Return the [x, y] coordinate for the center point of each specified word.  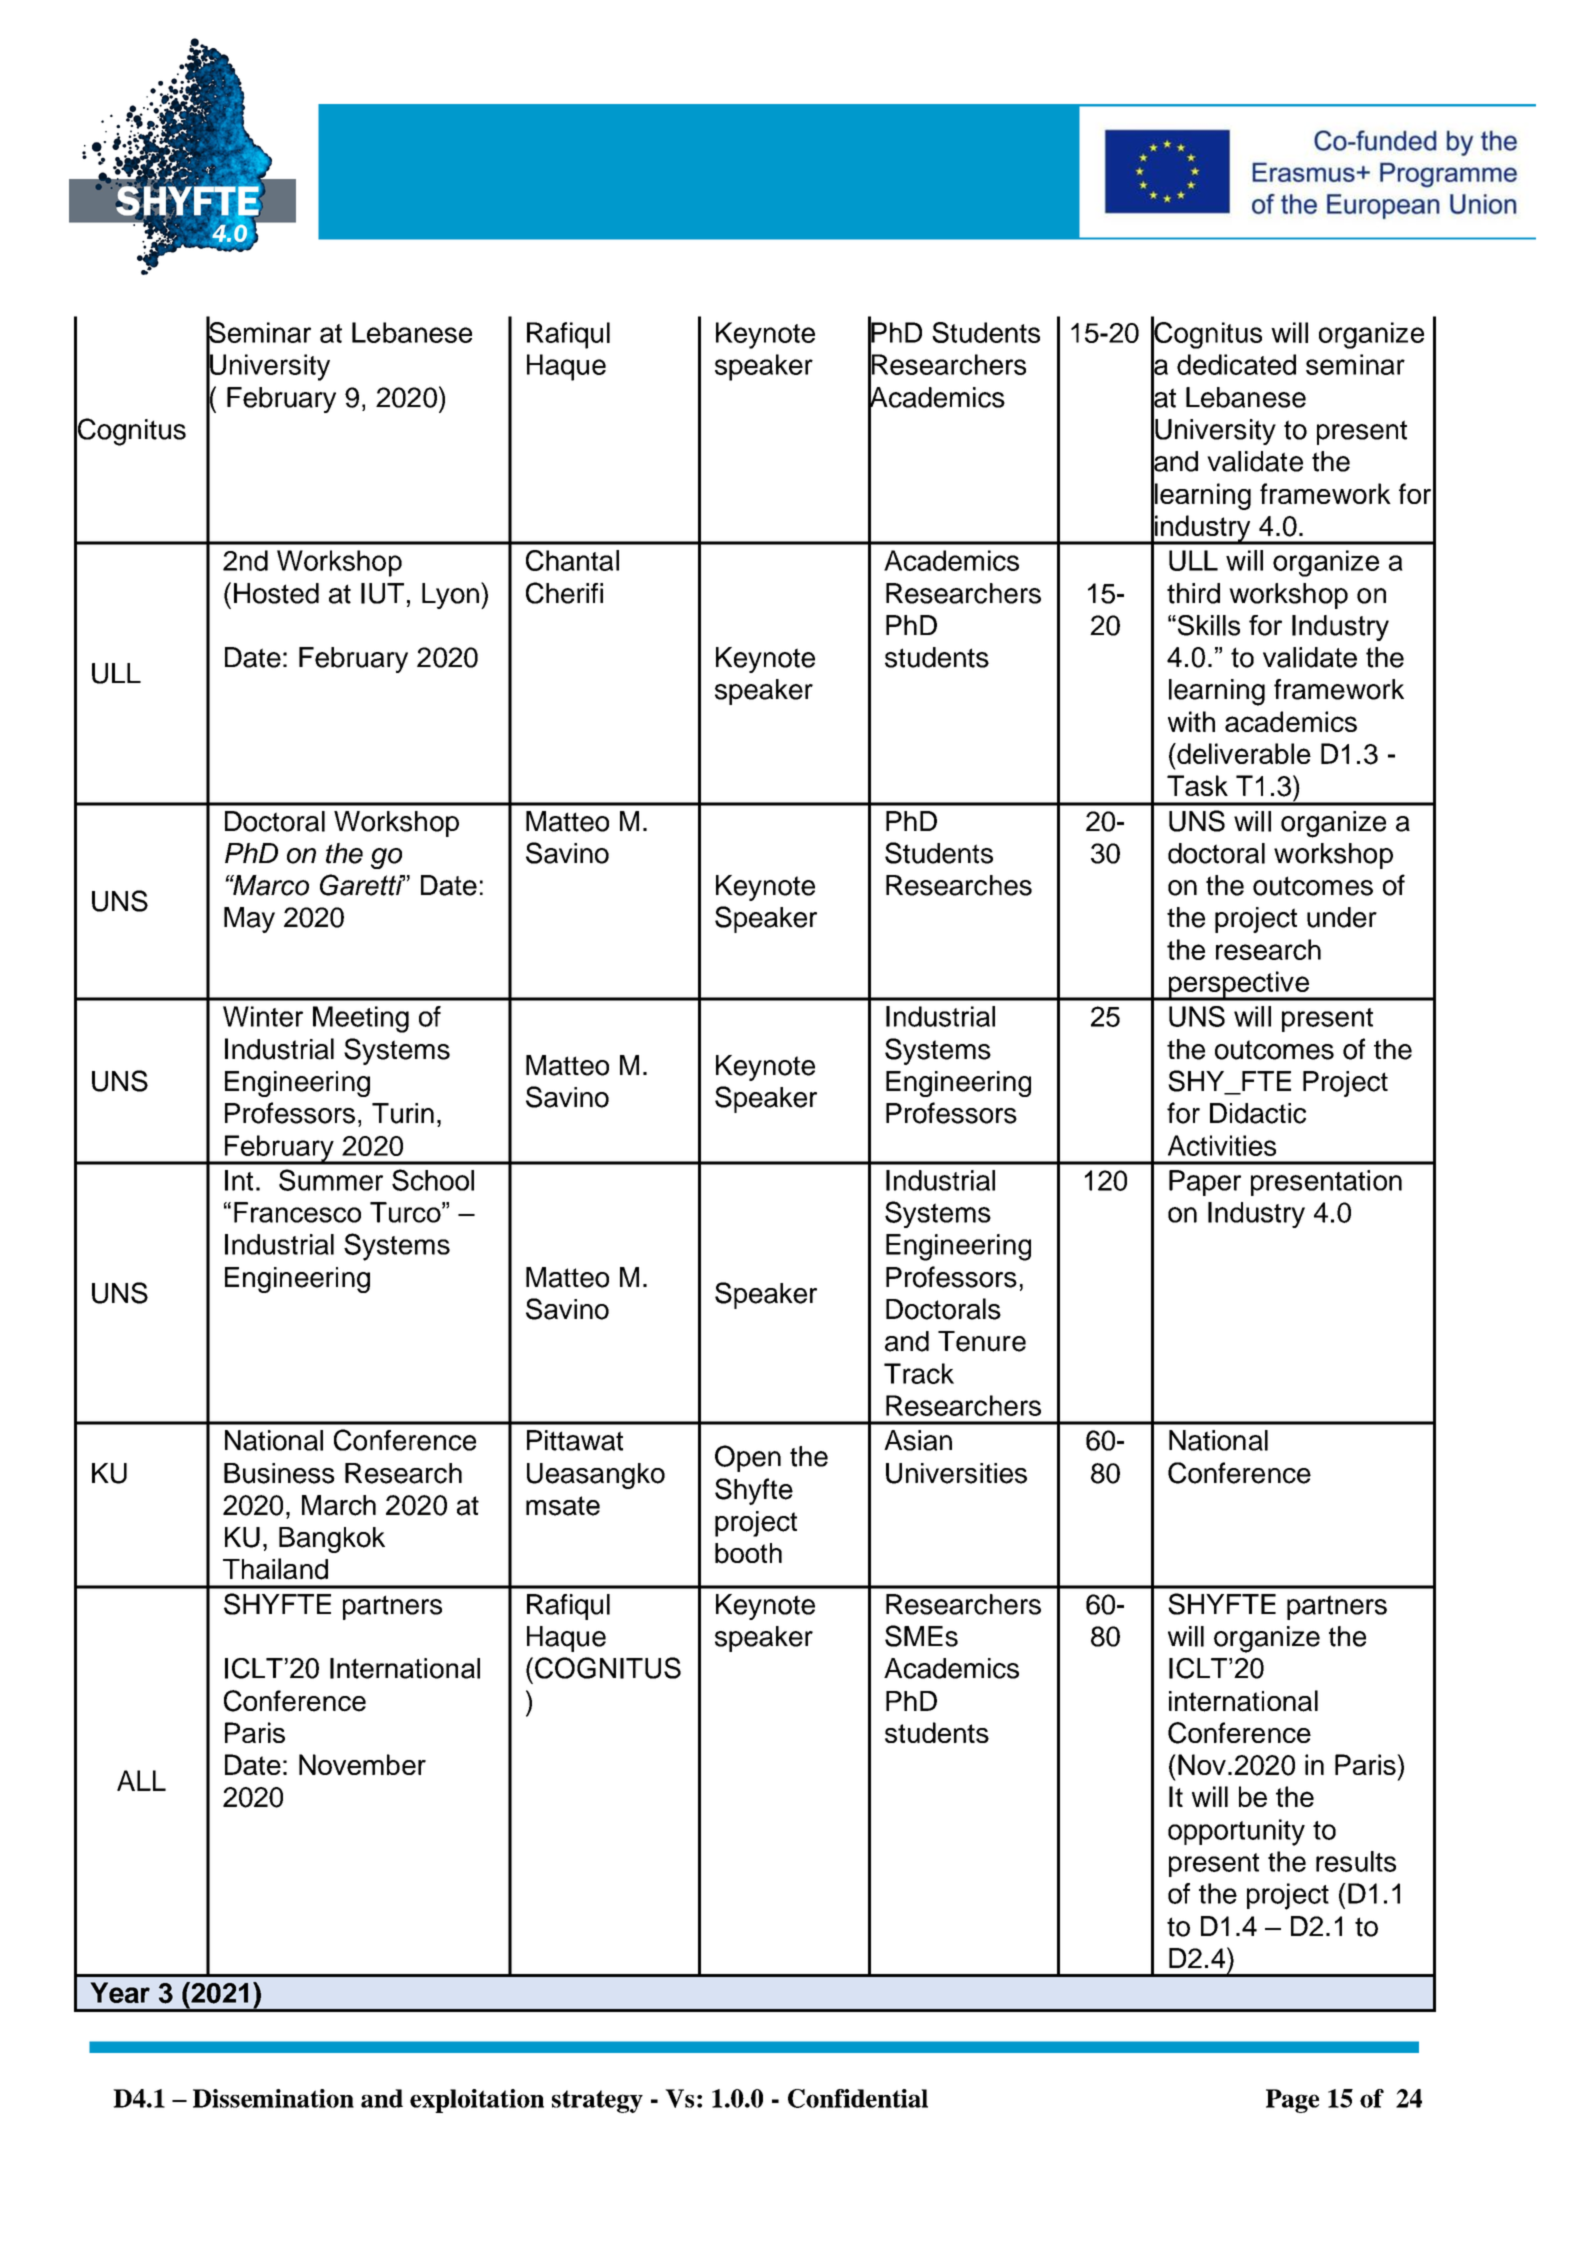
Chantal [572, 560]
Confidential [858, 2098]
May [249, 920]
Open [748, 1458]
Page [1292, 2101]
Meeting [361, 1019]
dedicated [1236, 364]
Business [279, 1473]
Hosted [276, 593]
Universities [956, 1473]
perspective [1238, 985]
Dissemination [273, 2098]
